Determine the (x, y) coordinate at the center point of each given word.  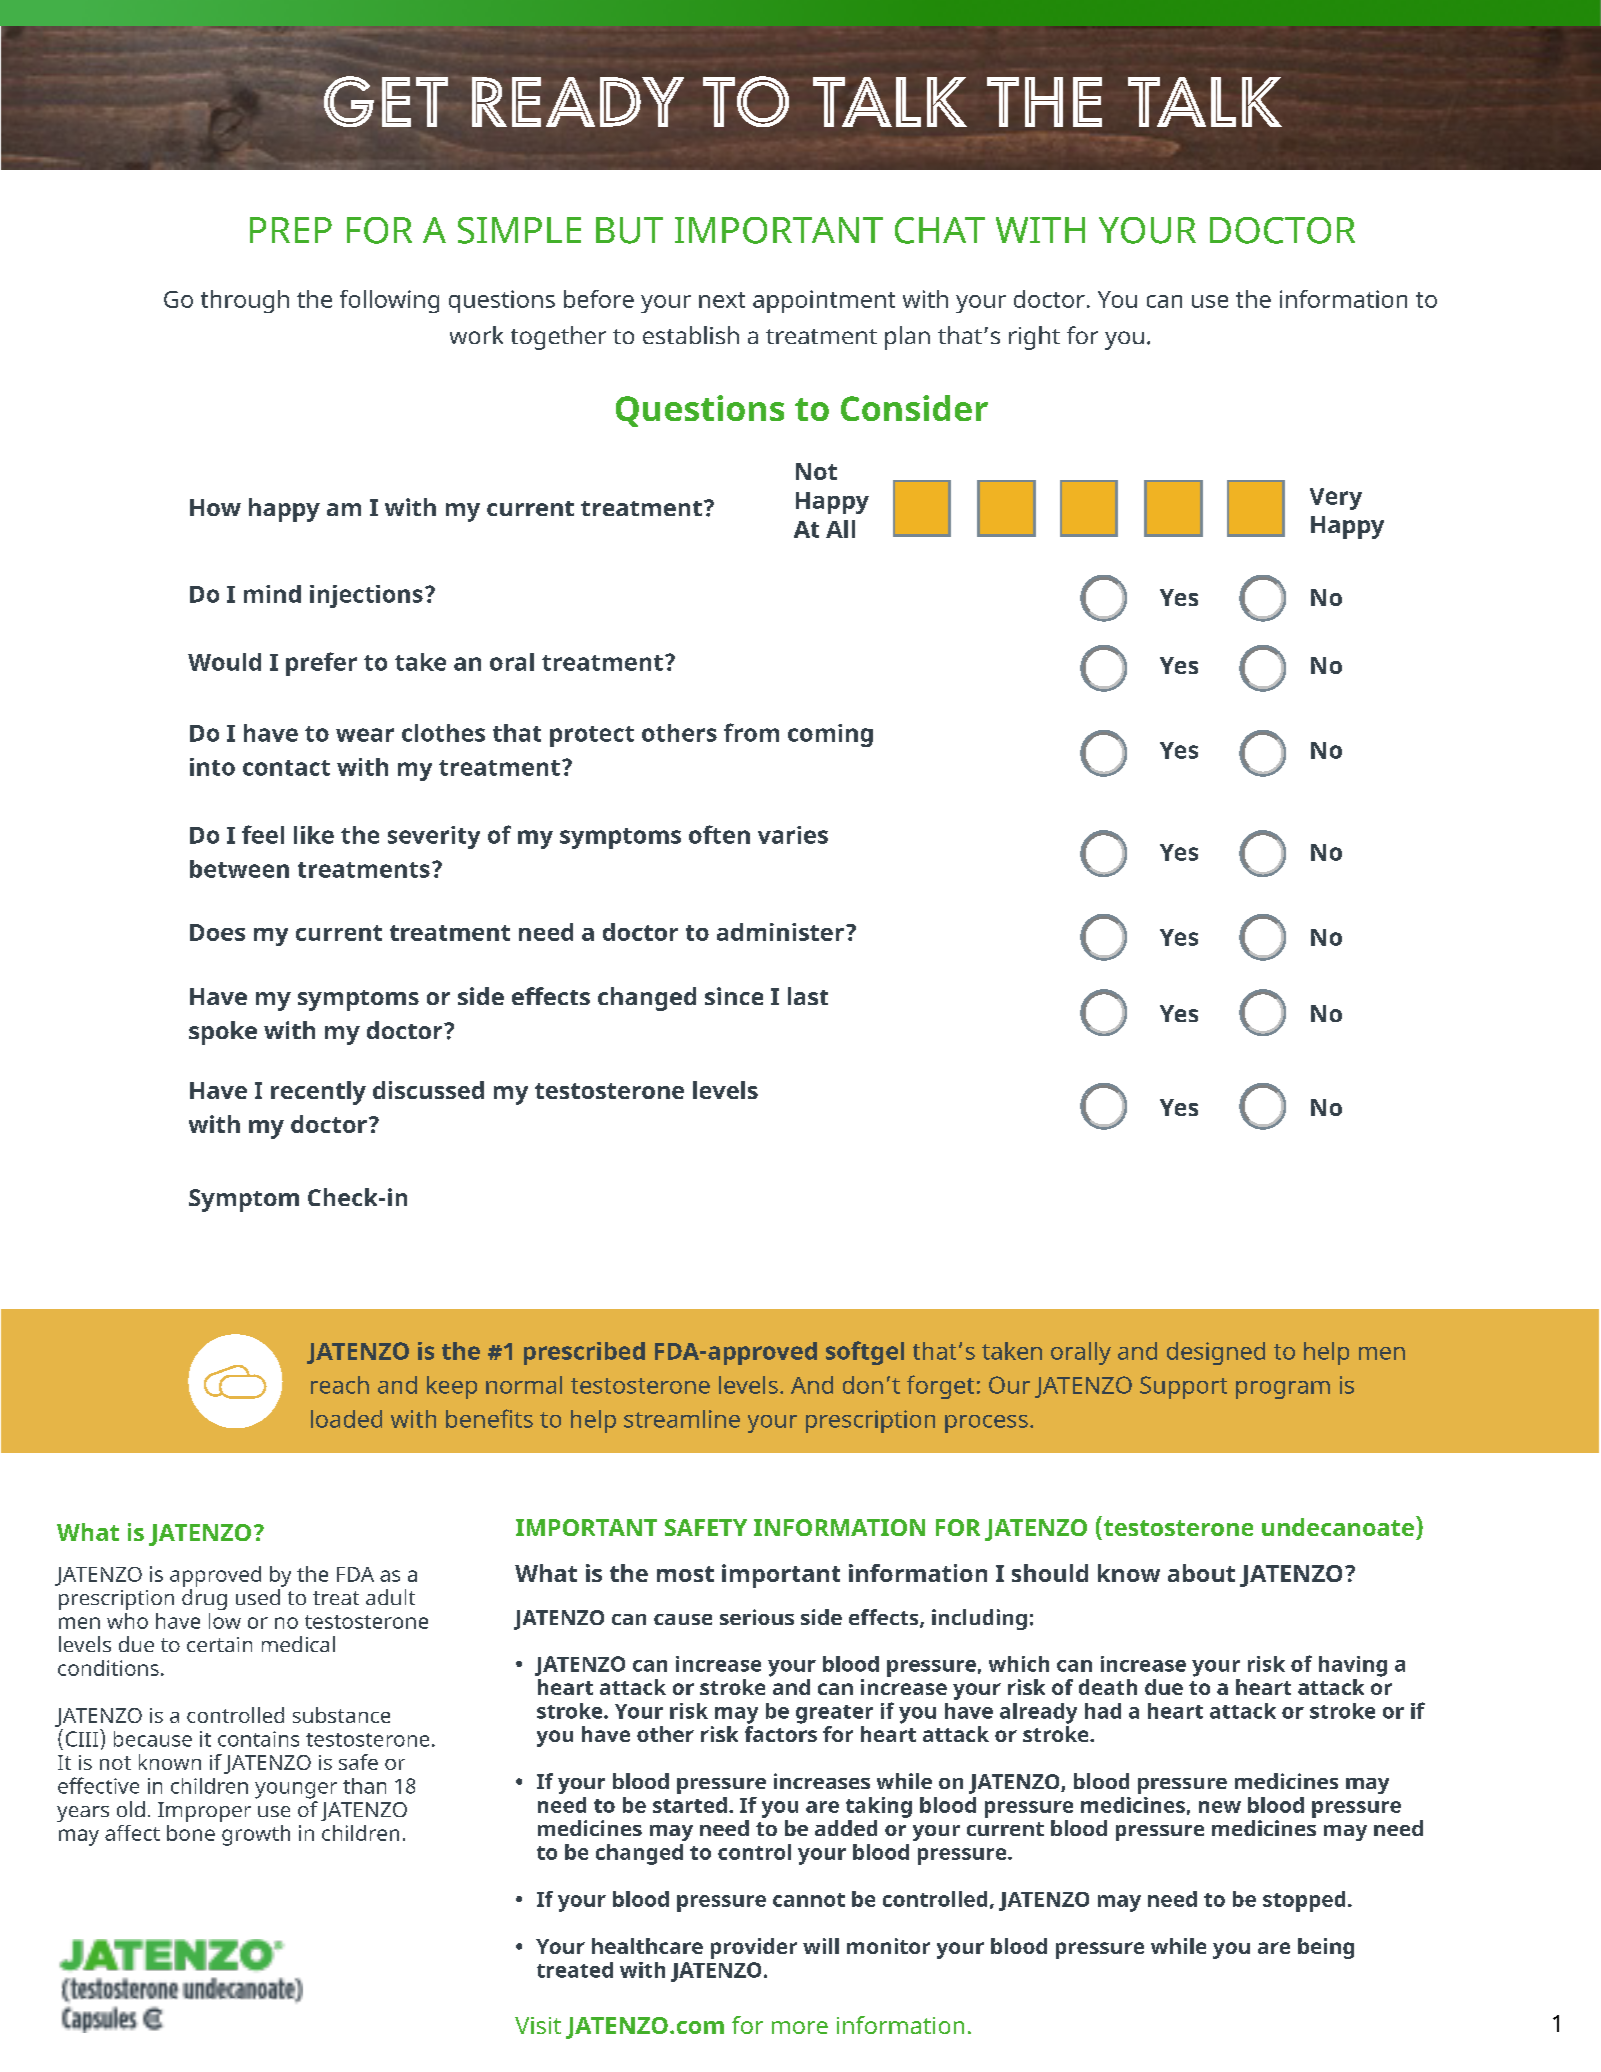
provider (754, 1948)
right (1034, 338)
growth (256, 1835)
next (722, 300)
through (245, 301)
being (1326, 1948)
